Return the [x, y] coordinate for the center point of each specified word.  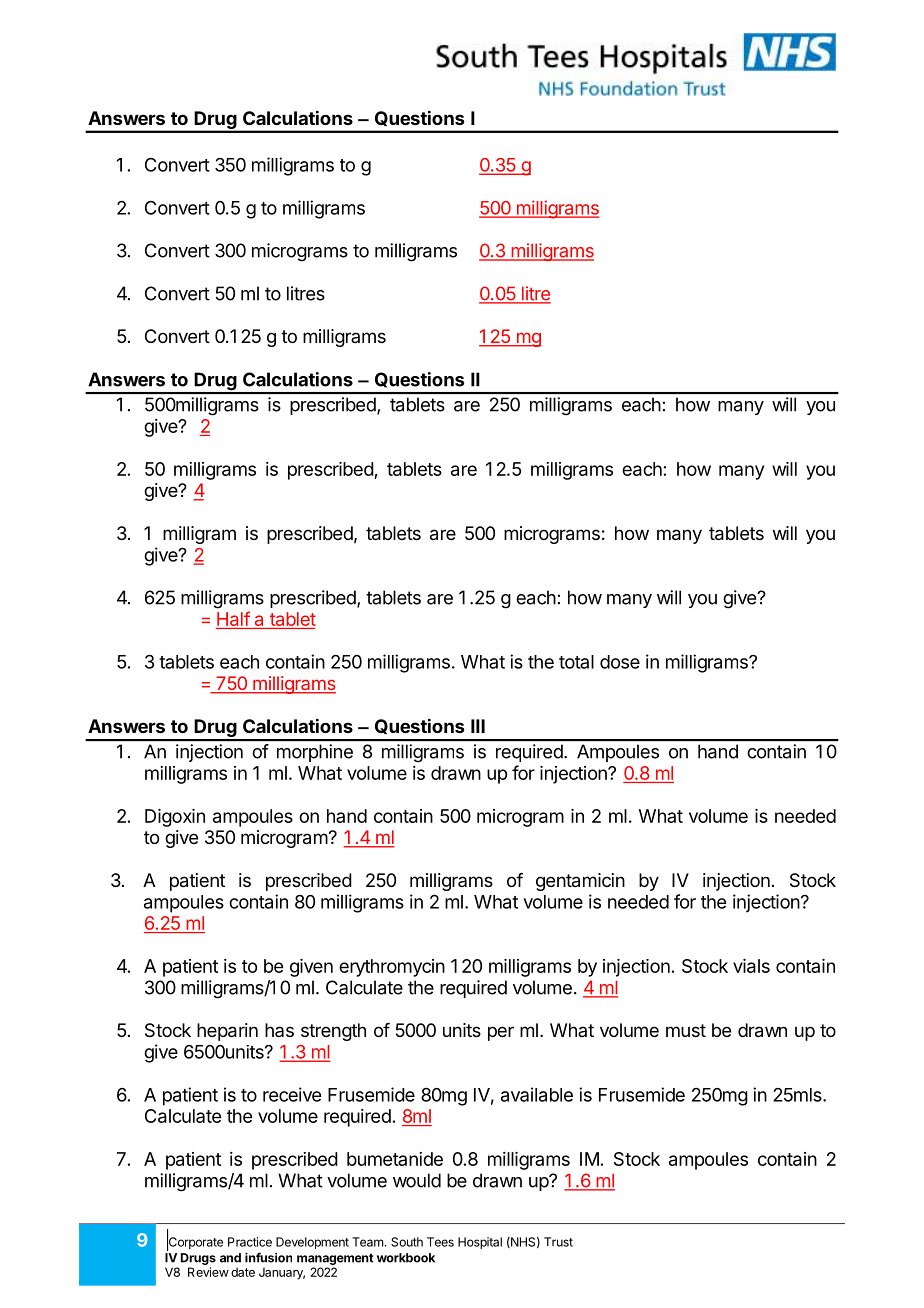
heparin [227, 1032]
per [501, 1033]
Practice [250, 1242]
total [576, 662]
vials [751, 966]
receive [292, 1094]
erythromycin [392, 968]
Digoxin [175, 818]
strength [333, 1032]
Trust [558, 1242]
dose [620, 662]
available [537, 1094]
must [686, 1030]
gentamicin [580, 882]
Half [233, 618]
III [478, 726]
